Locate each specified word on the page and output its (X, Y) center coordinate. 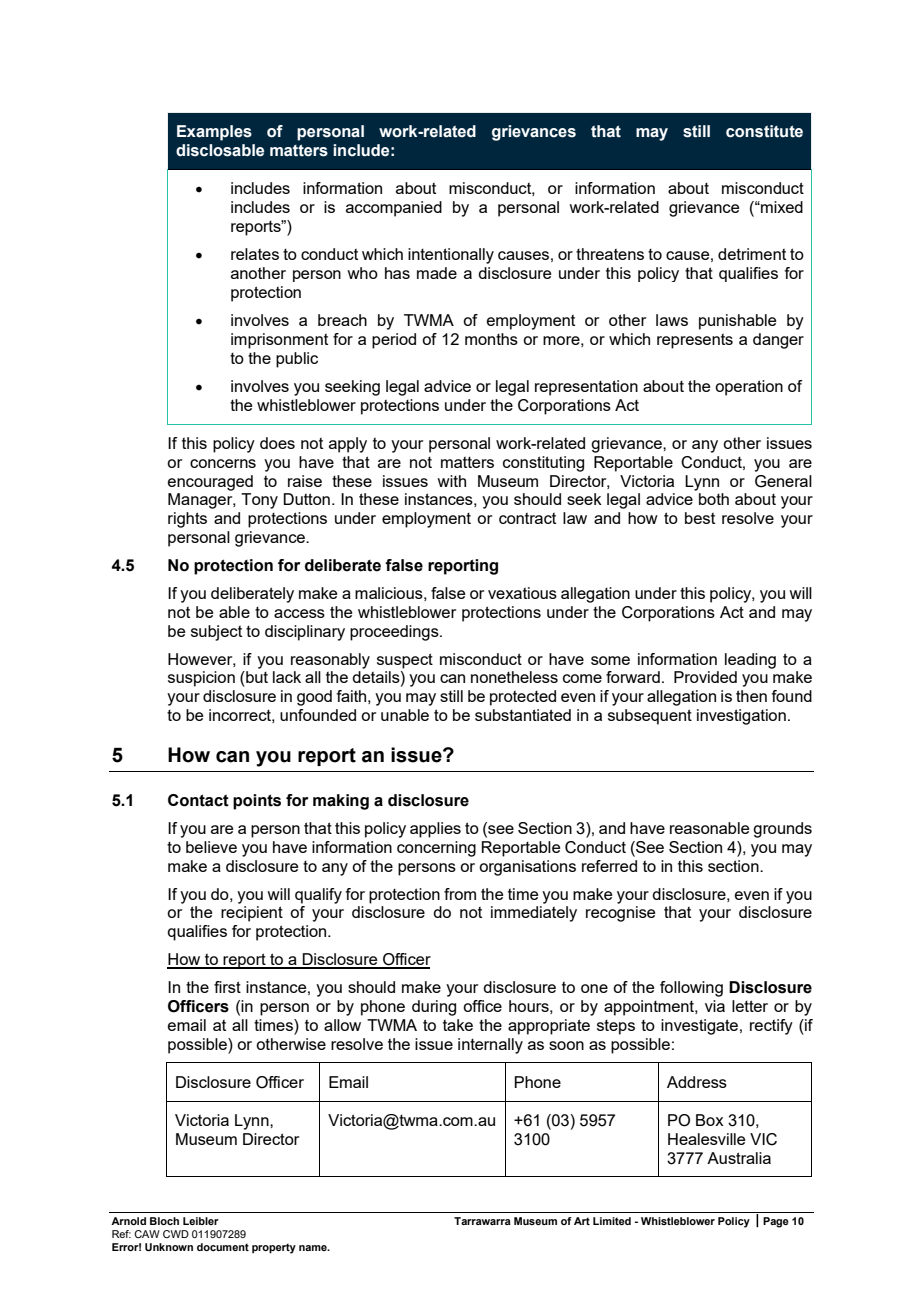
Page (776, 1222)
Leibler (201, 1221)
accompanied (394, 209)
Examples (214, 133)
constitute (764, 131)
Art (582, 1221)
